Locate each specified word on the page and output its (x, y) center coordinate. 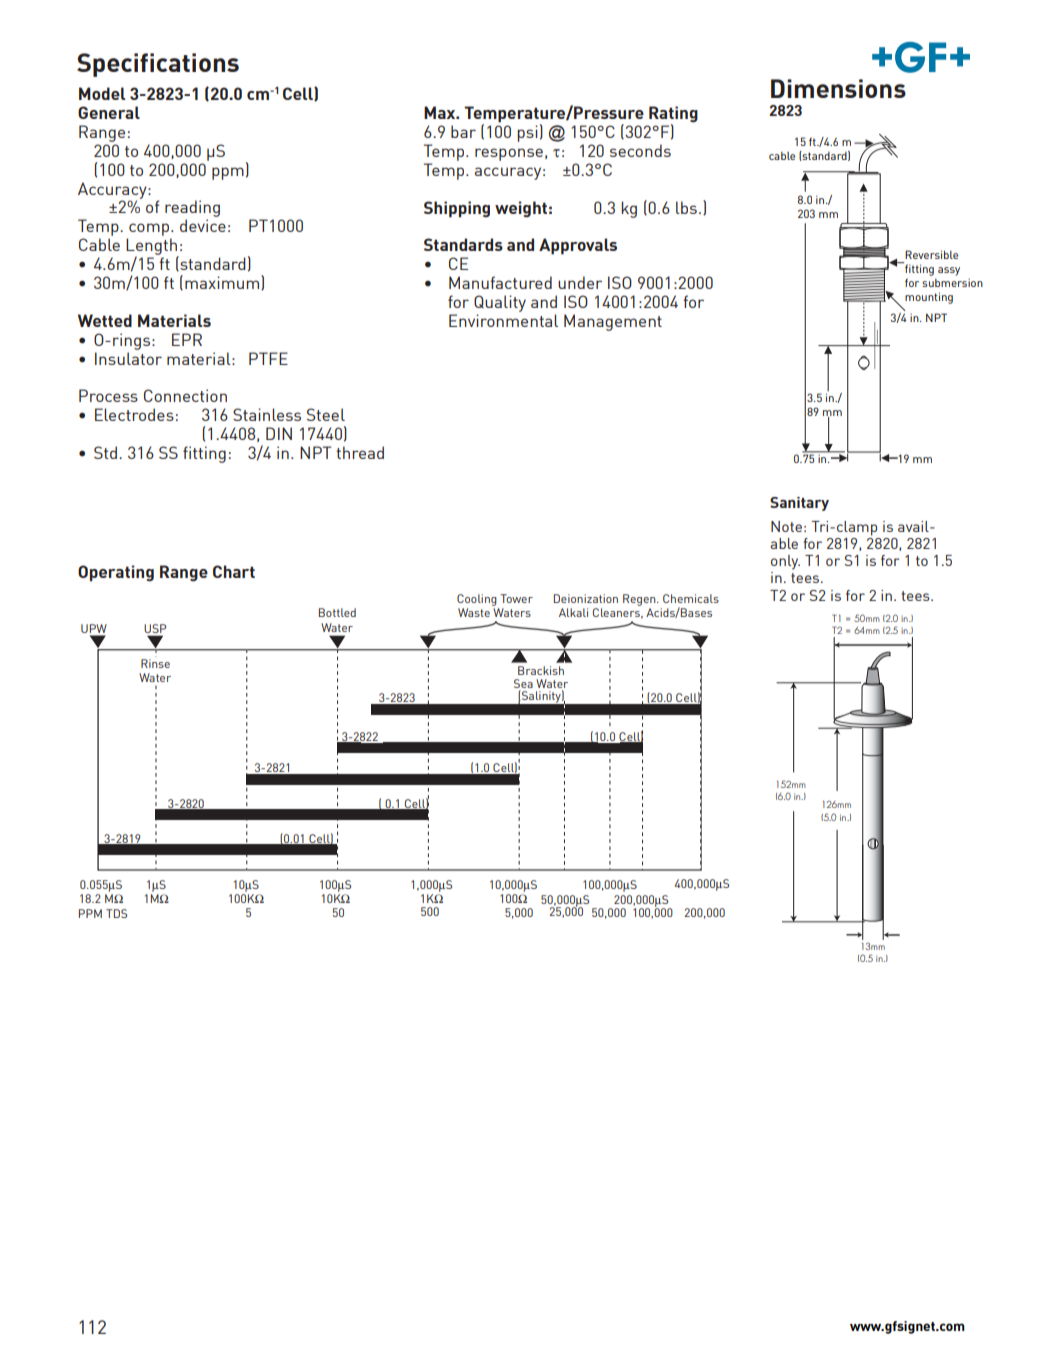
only (785, 562)
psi (527, 133)
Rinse (155, 663)
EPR (187, 339)
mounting (929, 298)
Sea (523, 683)
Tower (516, 598)
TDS (116, 913)
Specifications (158, 65)
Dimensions (838, 88)
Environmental (503, 320)
